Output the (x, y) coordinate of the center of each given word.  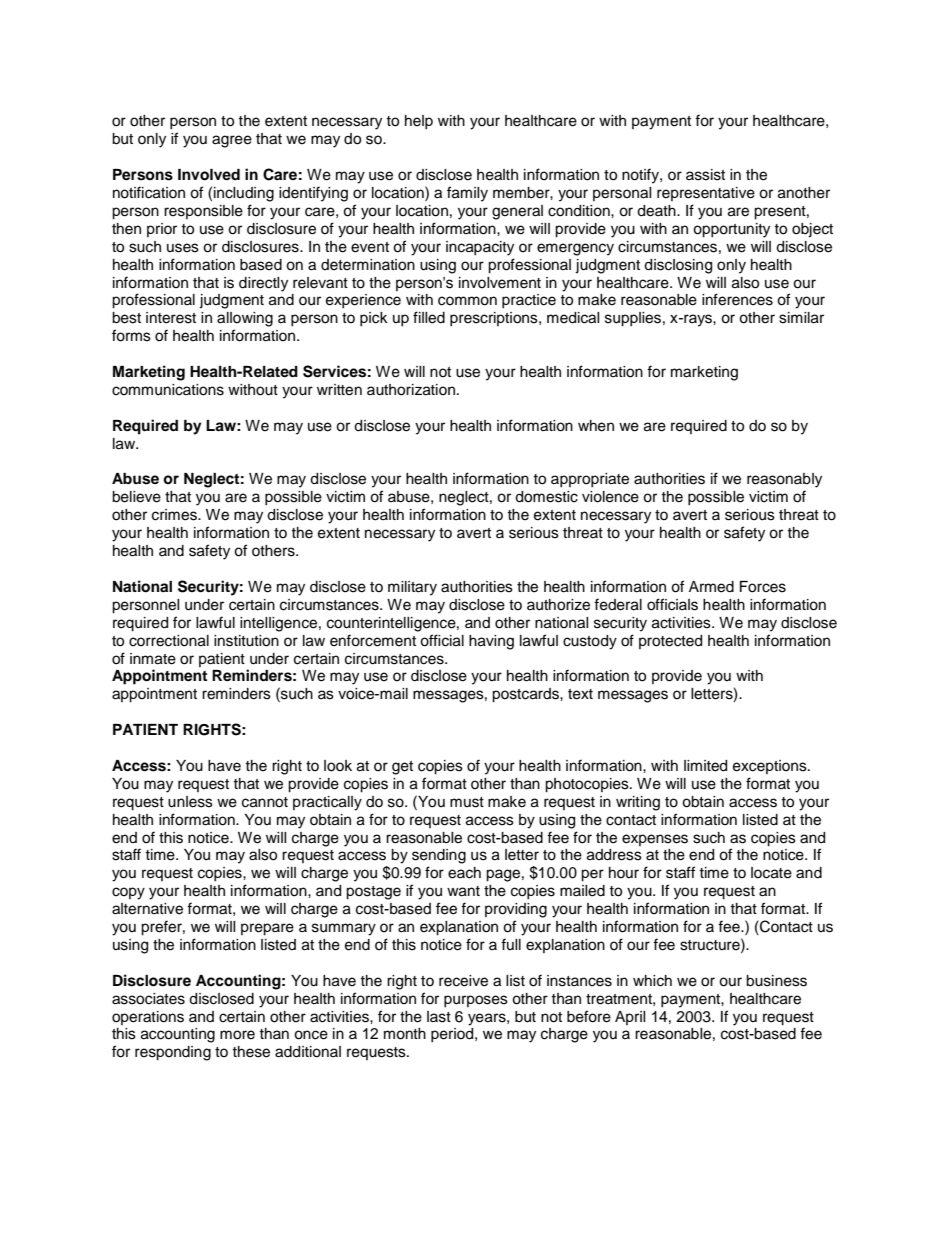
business (776, 981)
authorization (411, 390)
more (237, 1035)
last (439, 1017)
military (412, 588)
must (467, 802)
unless (190, 802)
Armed (711, 587)
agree (232, 141)
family (467, 194)
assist (705, 175)
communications (168, 390)
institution (246, 641)
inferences (737, 299)
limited (705, 766)
